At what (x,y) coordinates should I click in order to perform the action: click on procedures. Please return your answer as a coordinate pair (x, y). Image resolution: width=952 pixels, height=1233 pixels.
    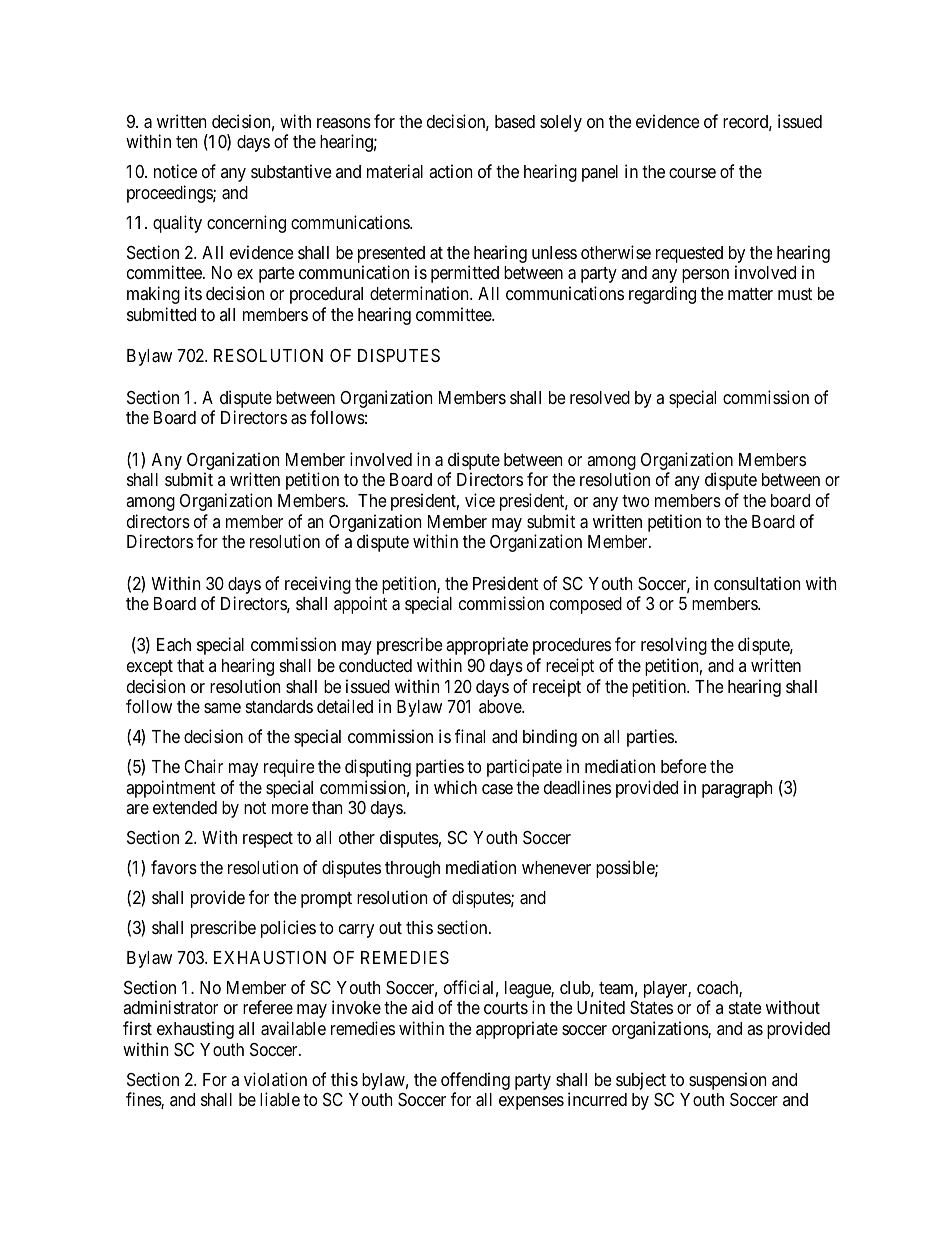
    Looking at the image, I should click on (572, 646).
